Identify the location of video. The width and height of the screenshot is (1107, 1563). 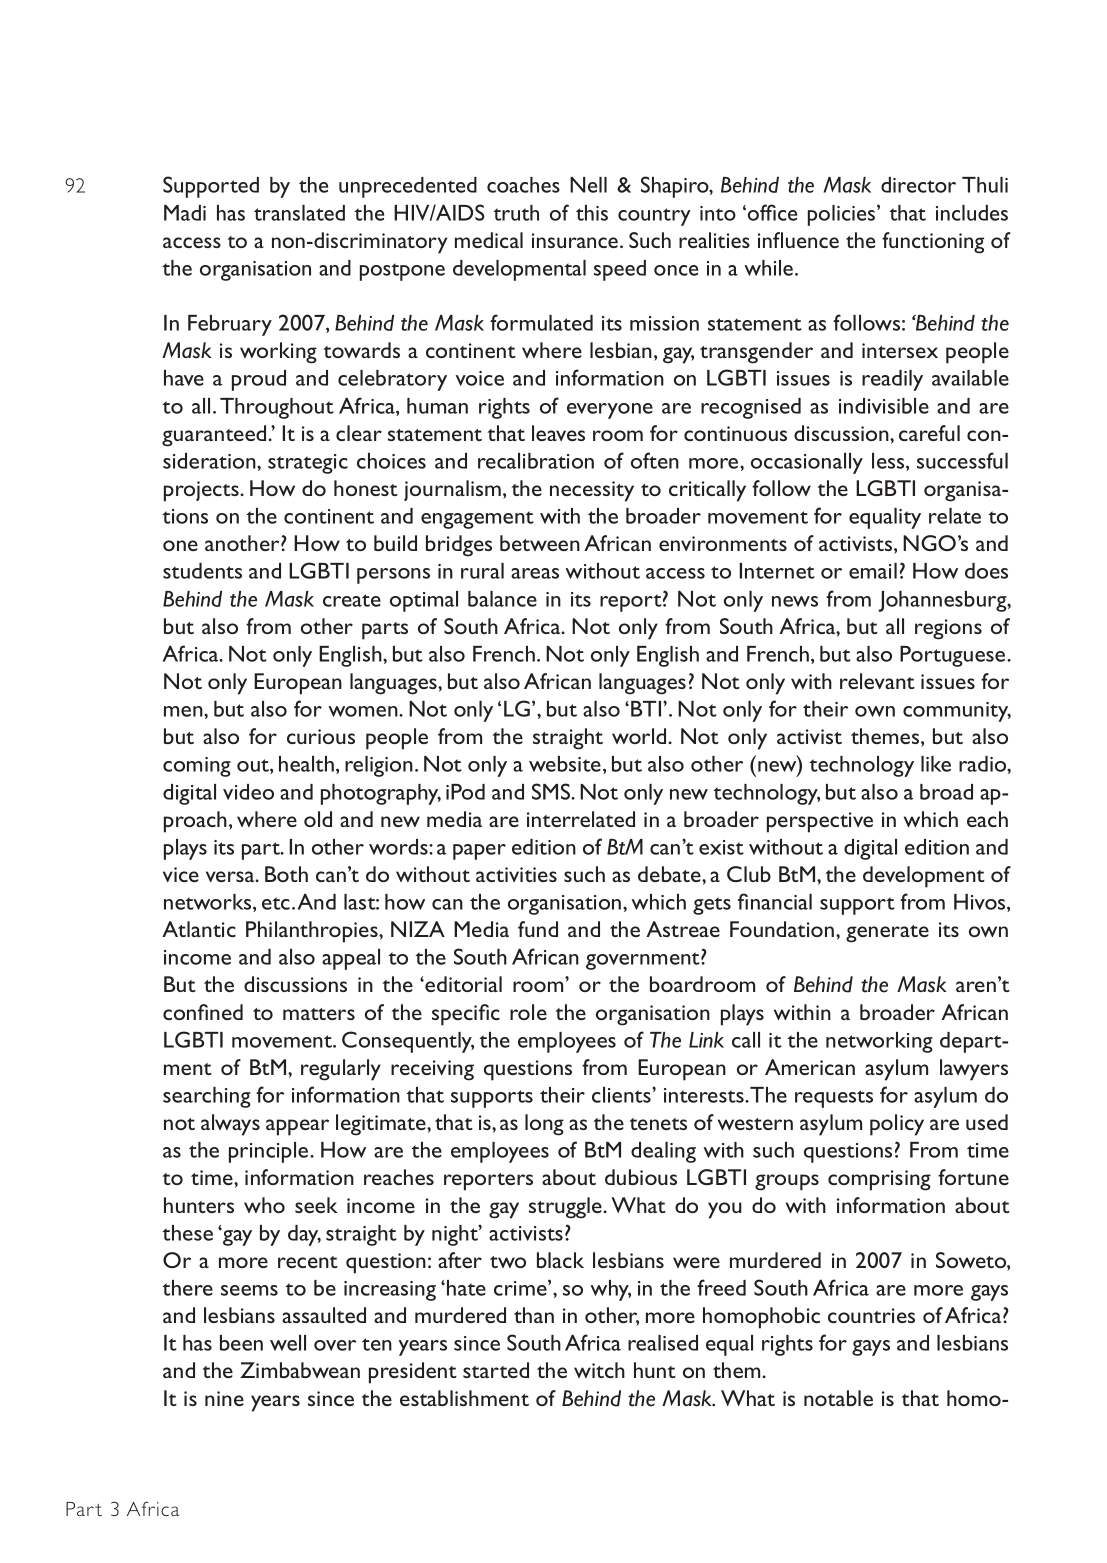
(248, 792).
